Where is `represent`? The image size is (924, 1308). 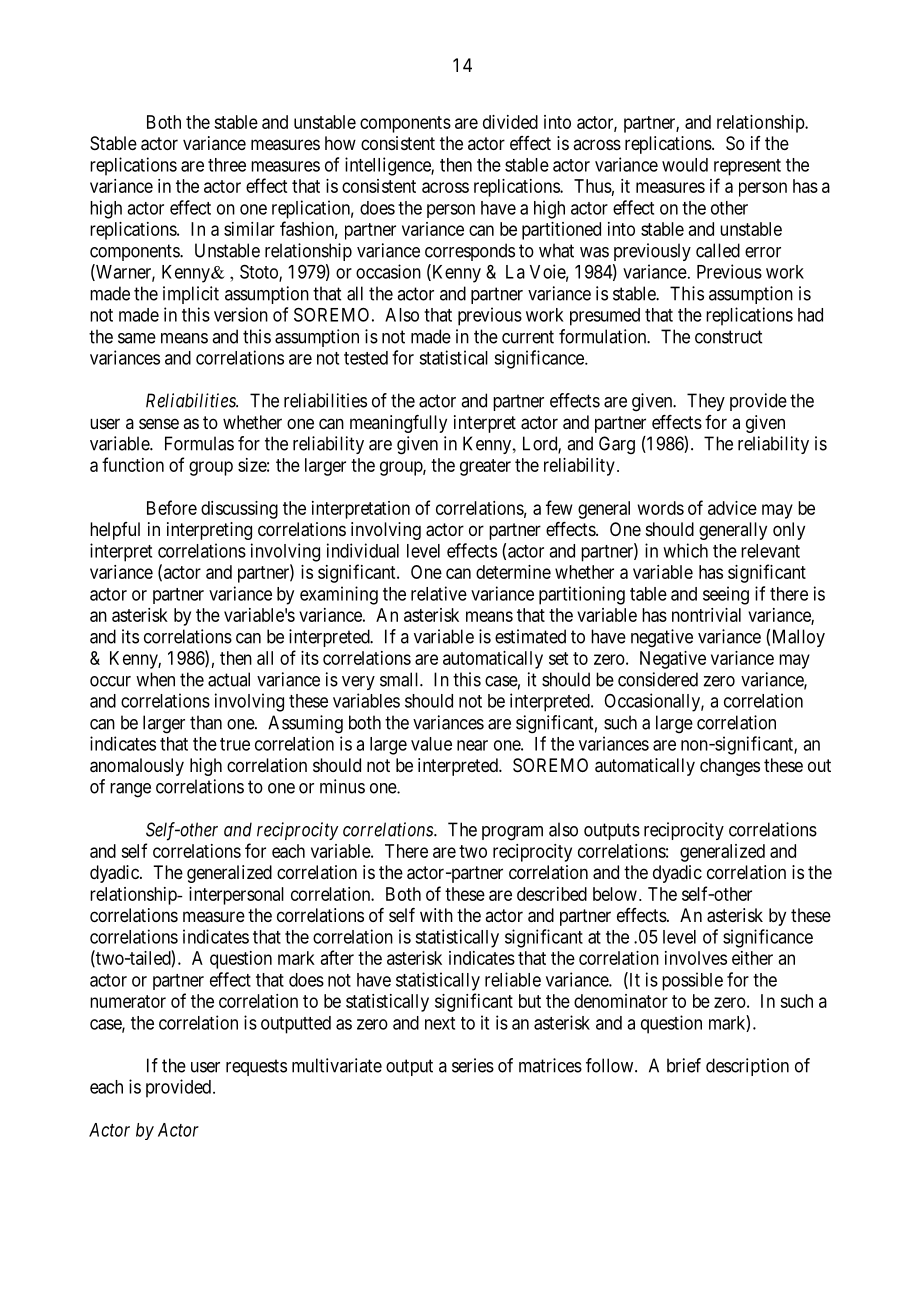
represent is located at coordinates (747, 167).
